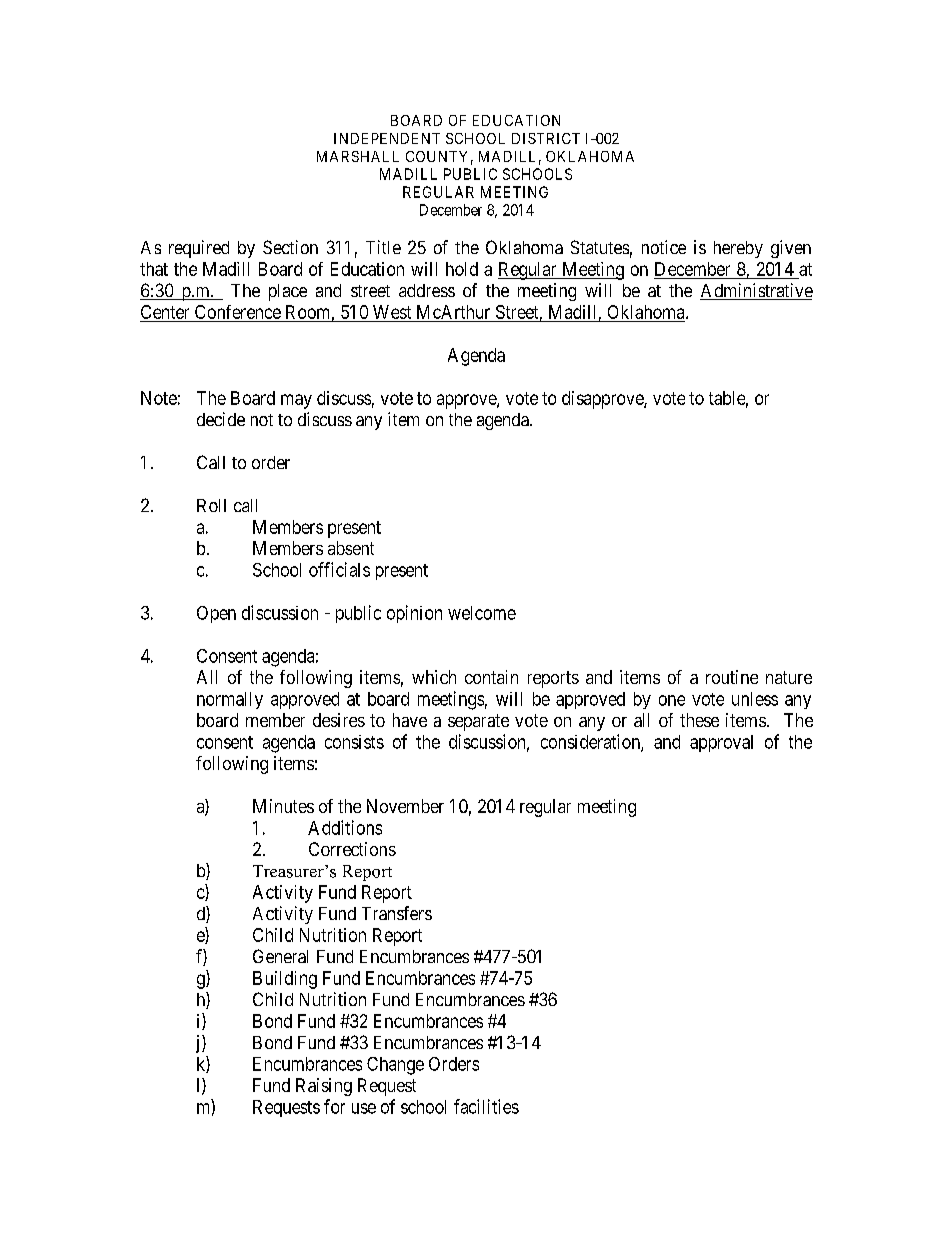 The height and width of the page is (1233, 952). I want to click on required, so click(199, 249).
